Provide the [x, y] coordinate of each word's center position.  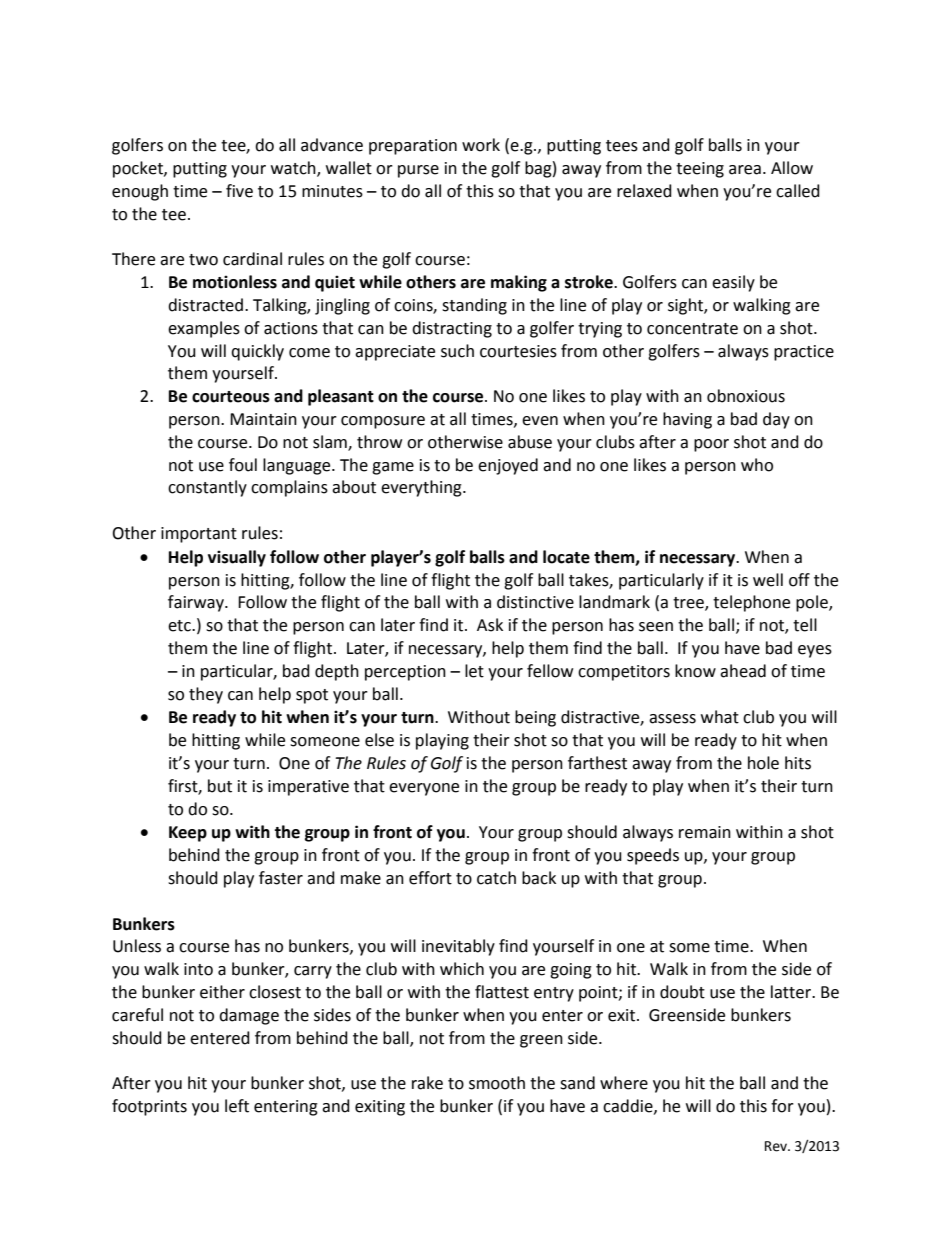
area [745, 170]
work [481, 145]
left [237, 1106]
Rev [777, 1146]
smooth [497, 1083]
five [239, 191]
